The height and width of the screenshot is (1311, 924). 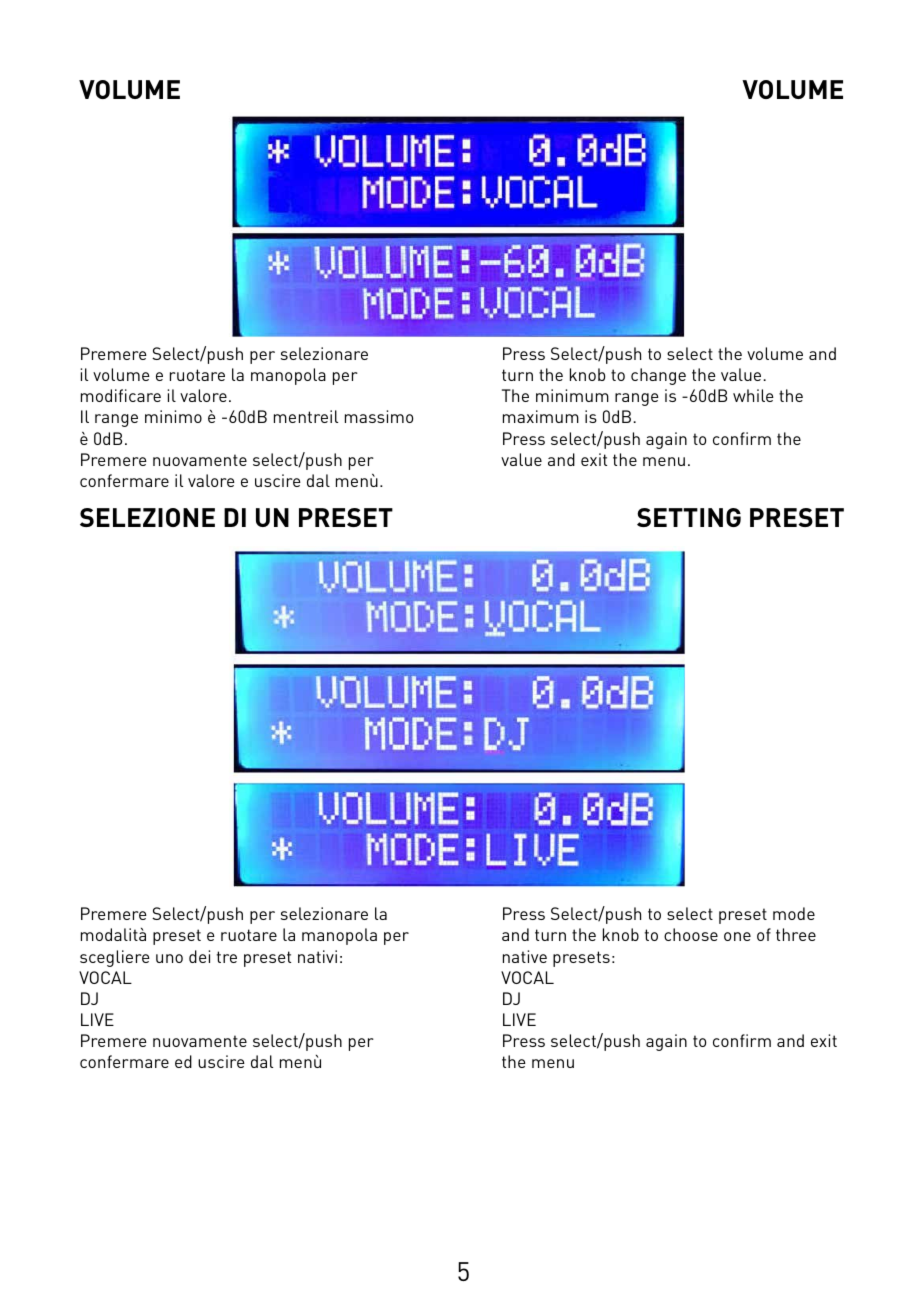 I want to click on massimo, so click(x=379, y=416).
